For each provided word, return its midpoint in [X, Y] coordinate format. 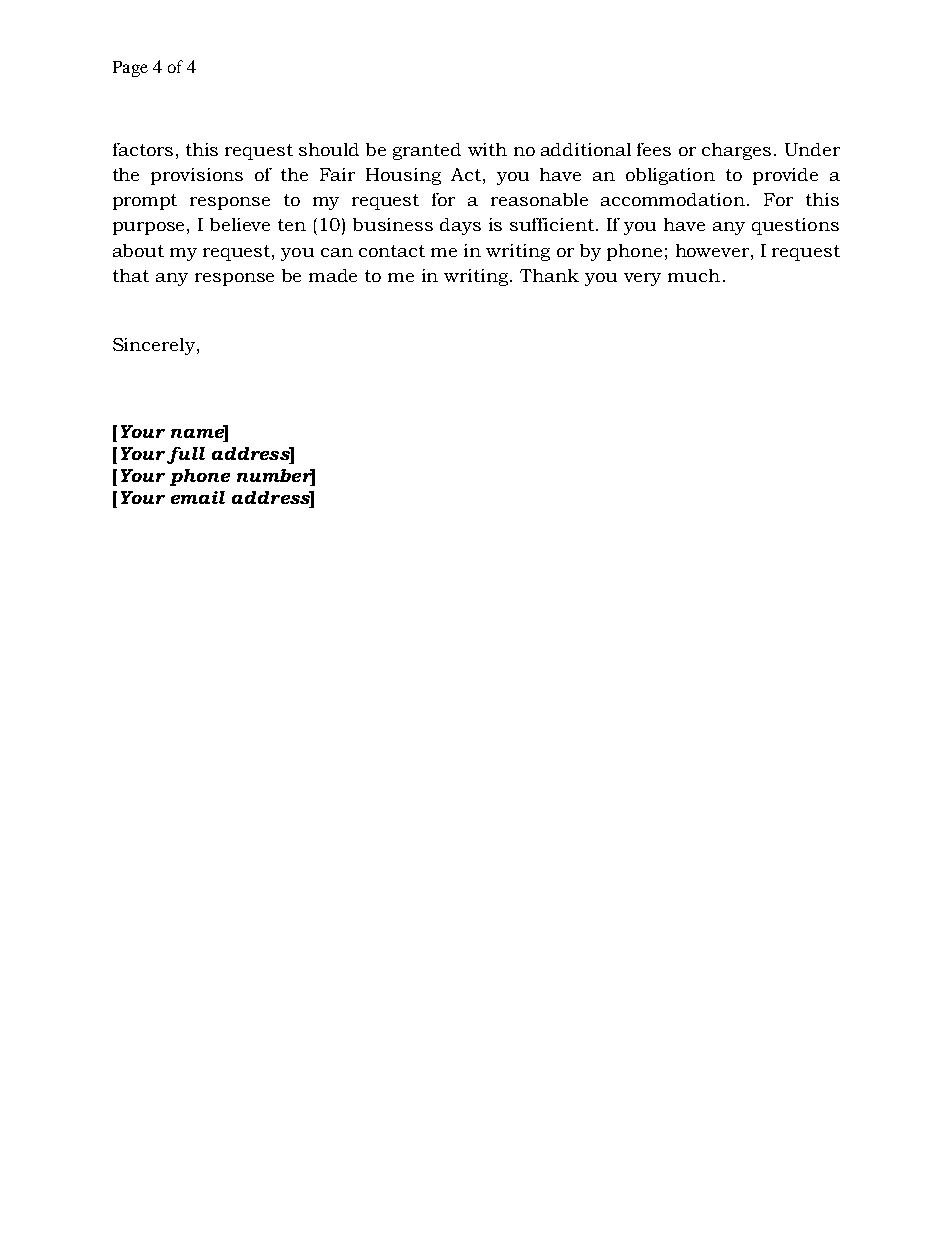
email [198, 497]
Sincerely [155, 346]
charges [736, 151]
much [694, 275]
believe [240, 224]
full [186, 455]
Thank [549, 275]
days [460, 226]
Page [130, 69]
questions [795, 226]
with [487, 149]
